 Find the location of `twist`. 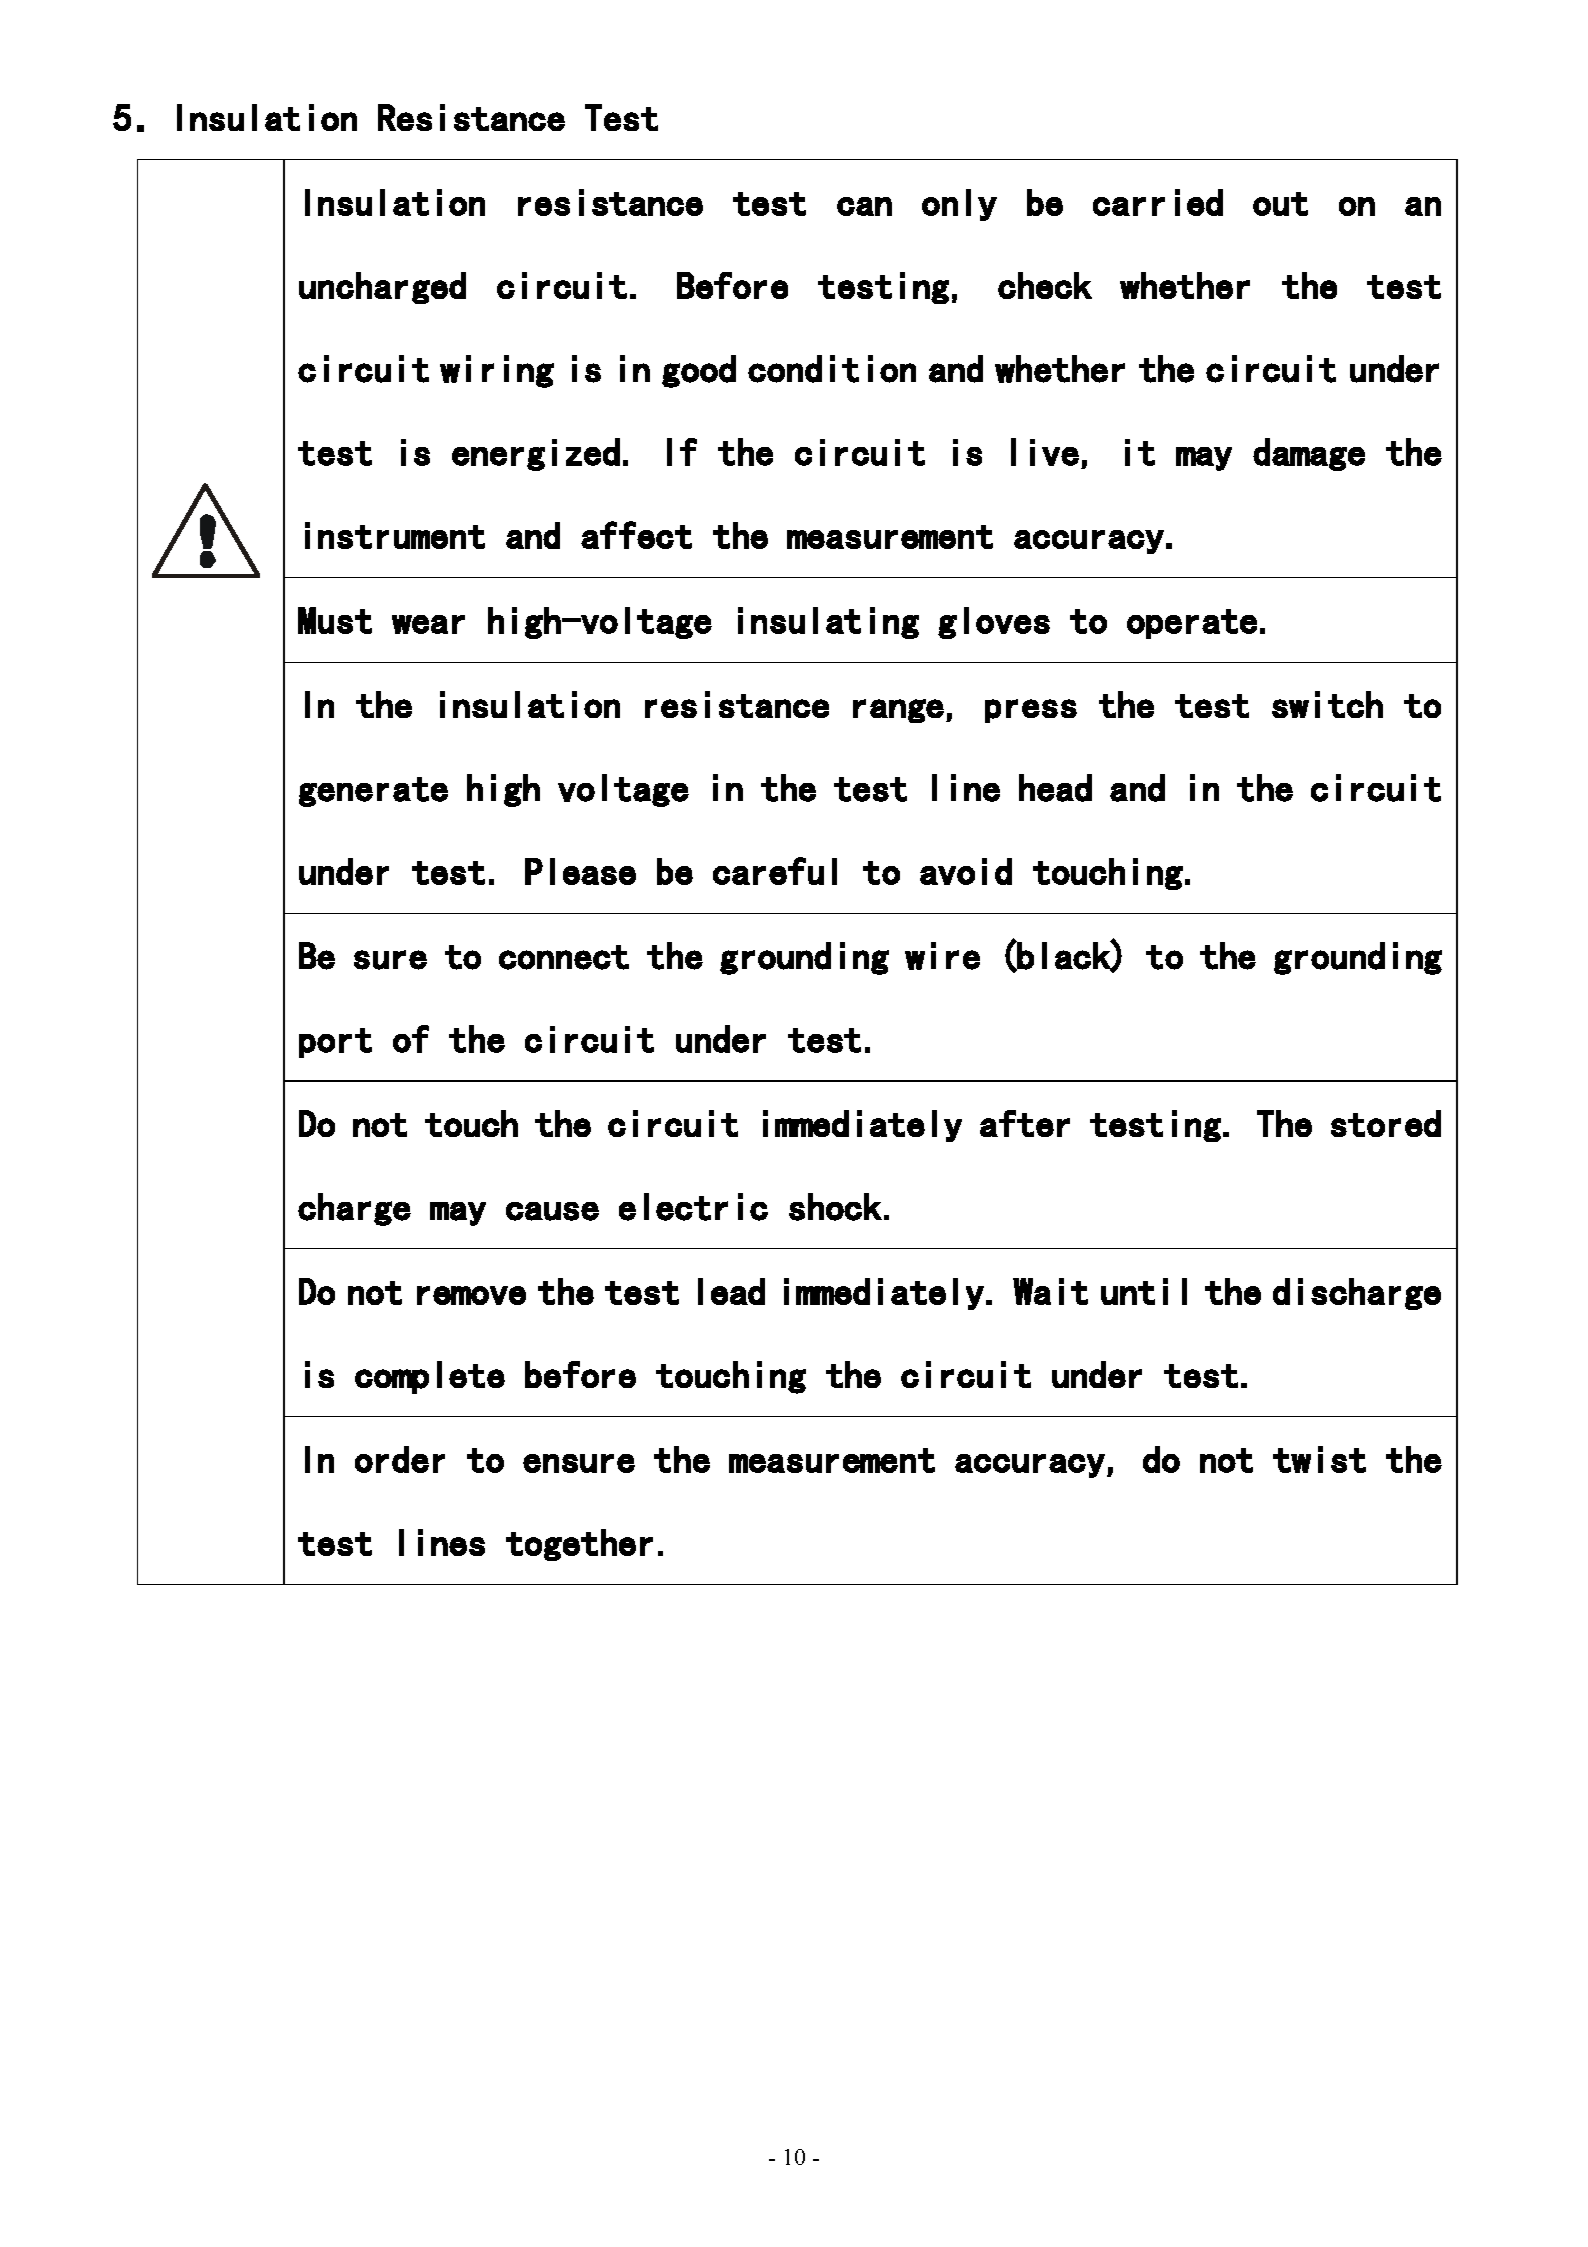

twist is located at coordinates (1319, 1459).
